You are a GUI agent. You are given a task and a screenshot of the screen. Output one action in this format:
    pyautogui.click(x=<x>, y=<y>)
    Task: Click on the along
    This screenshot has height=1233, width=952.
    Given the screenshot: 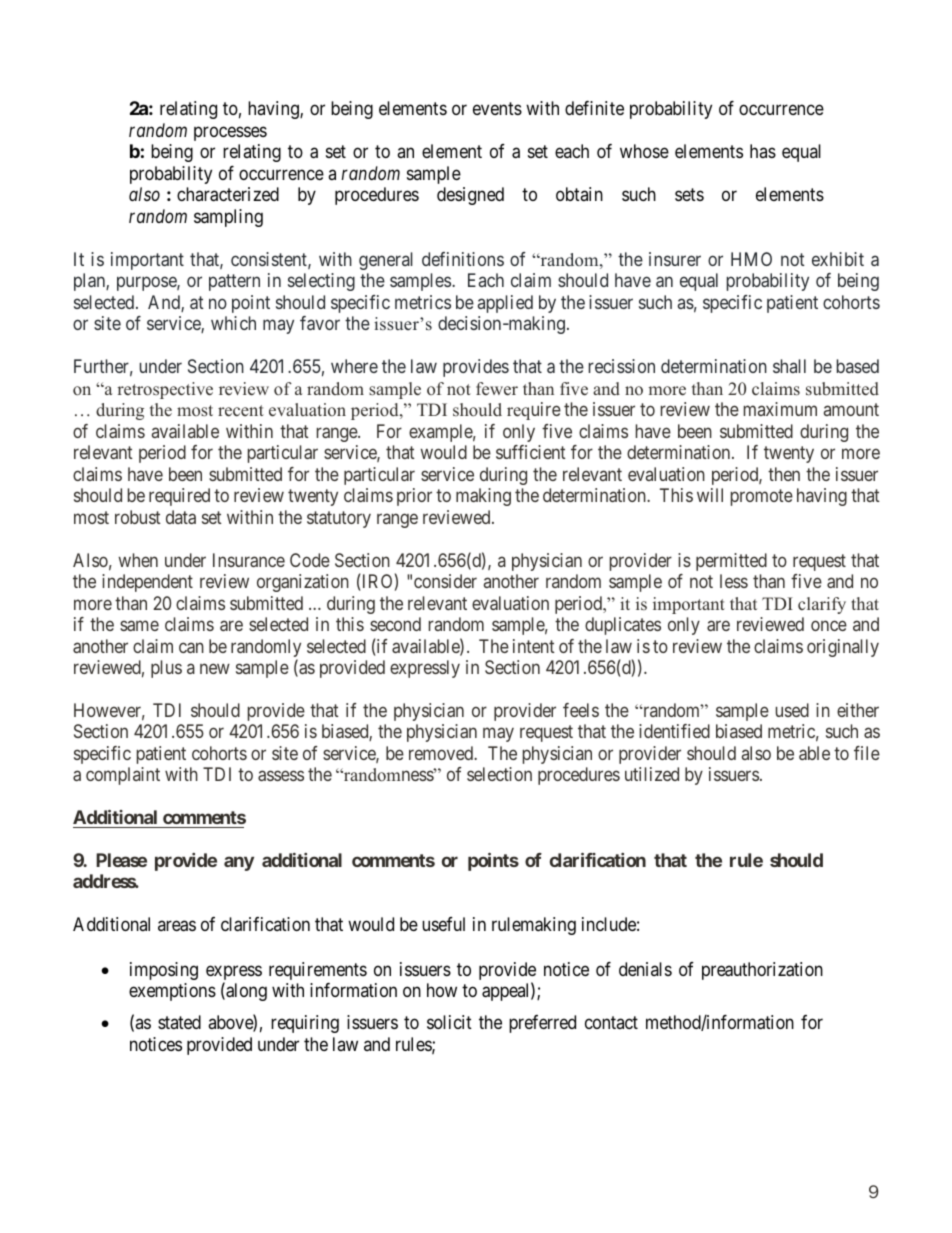 What is the action you would take?
    pyautogui.click(x=245, y=992)
